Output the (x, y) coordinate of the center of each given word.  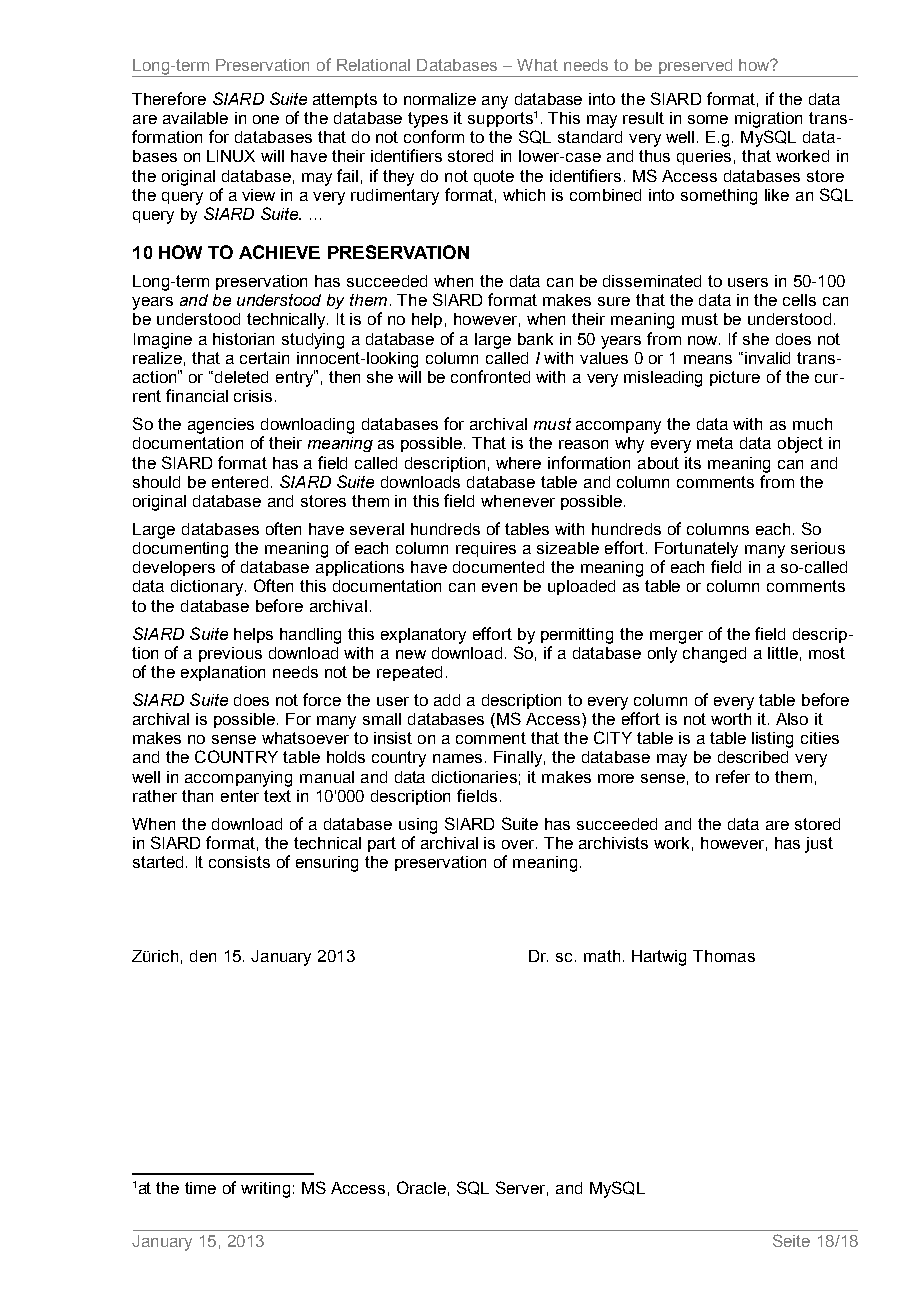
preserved (695, 68)
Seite (791, 1240)
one (266, 119)
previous (230, 654)
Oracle (421, 1187)
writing (265, 1190)
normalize (440, 99)
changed (714, 655)
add (447, 700)
